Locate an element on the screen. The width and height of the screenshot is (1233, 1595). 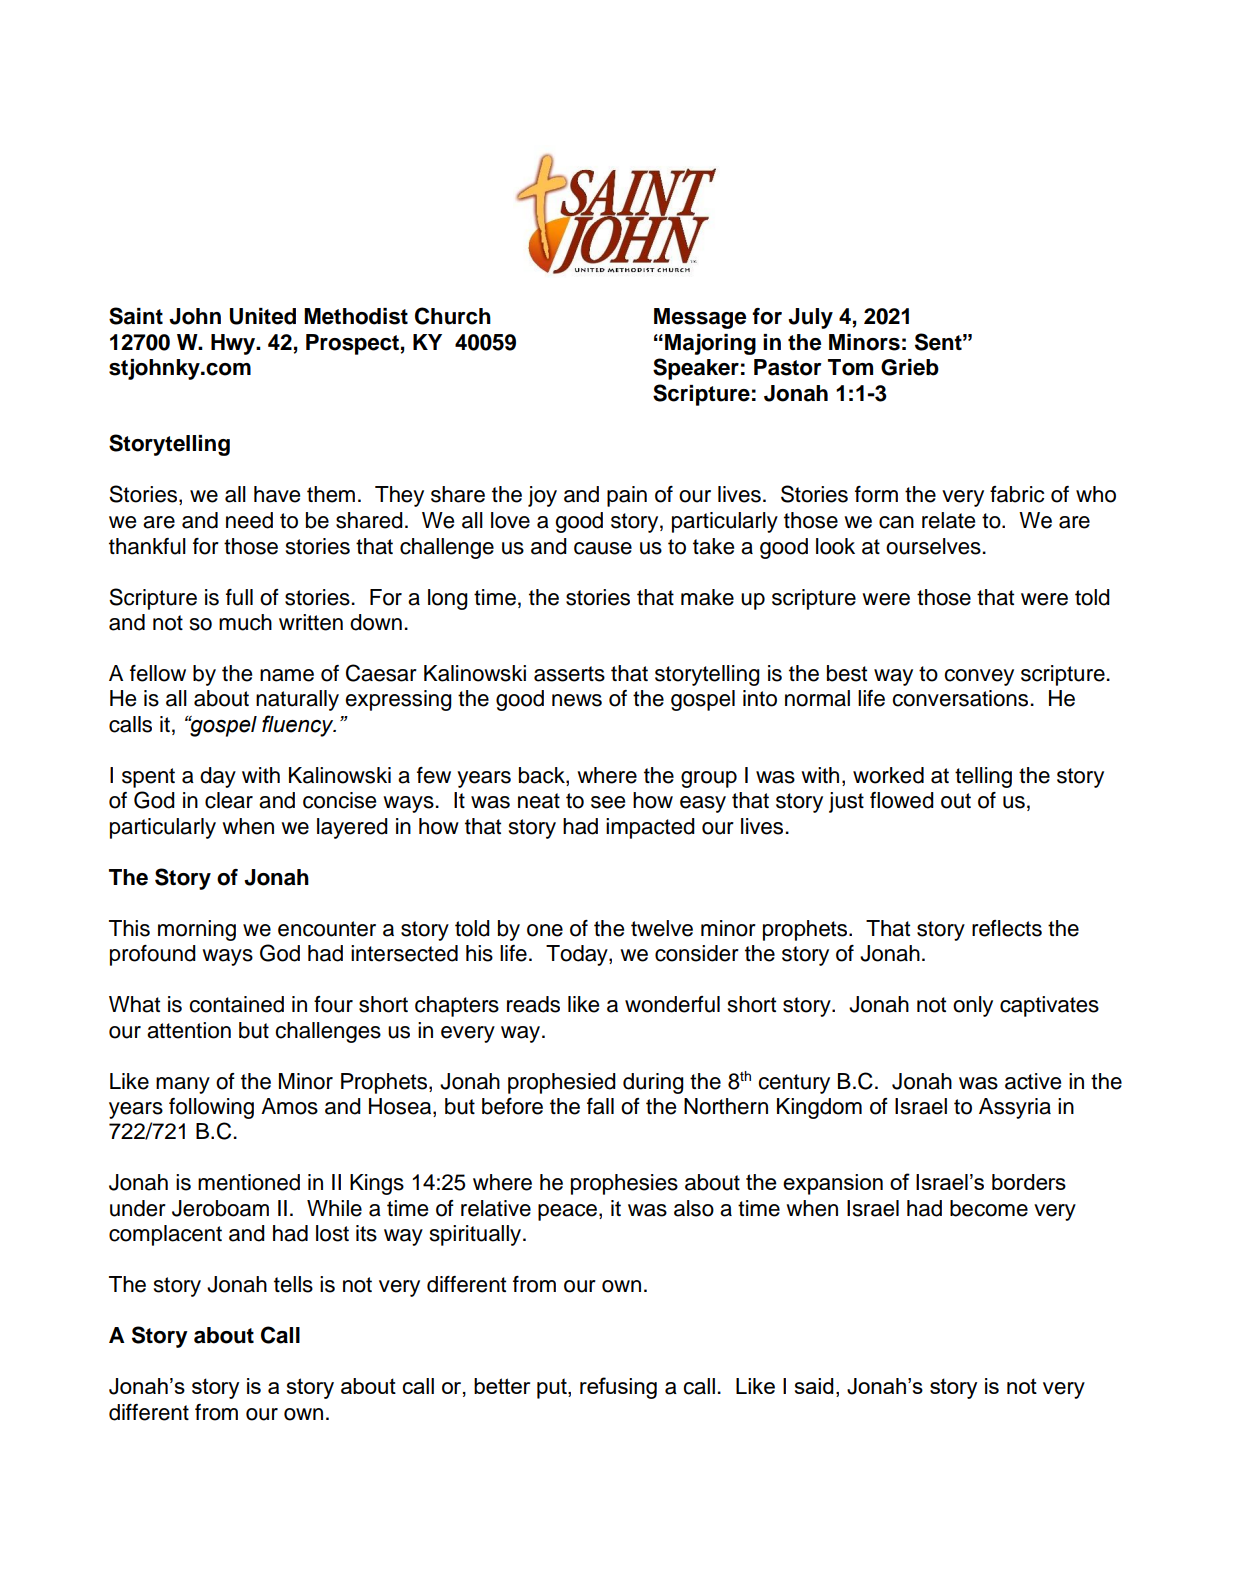
need is located at coordinates (249, 520).
